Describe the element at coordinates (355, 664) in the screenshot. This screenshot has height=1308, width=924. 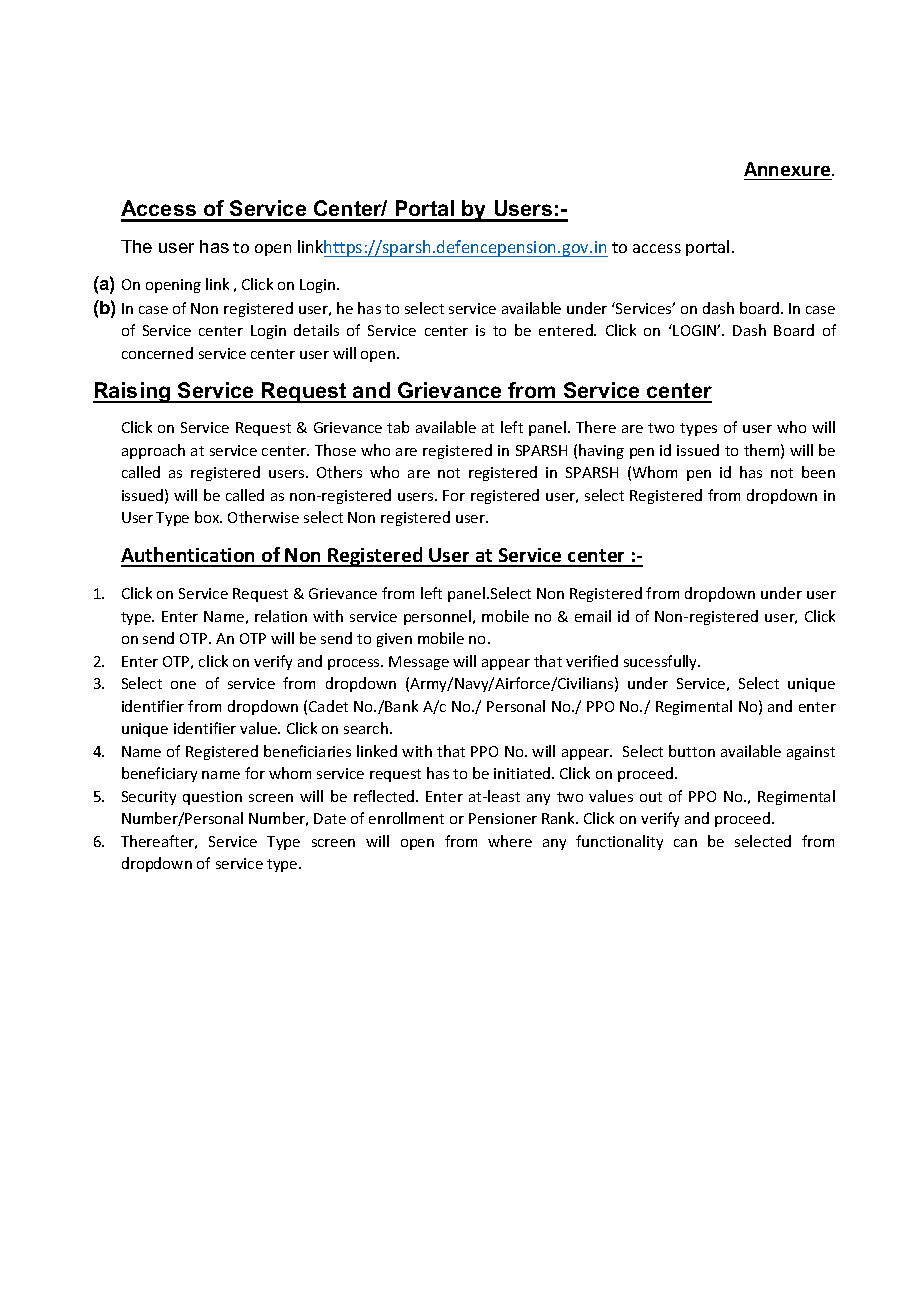
I see `process` at that location.
